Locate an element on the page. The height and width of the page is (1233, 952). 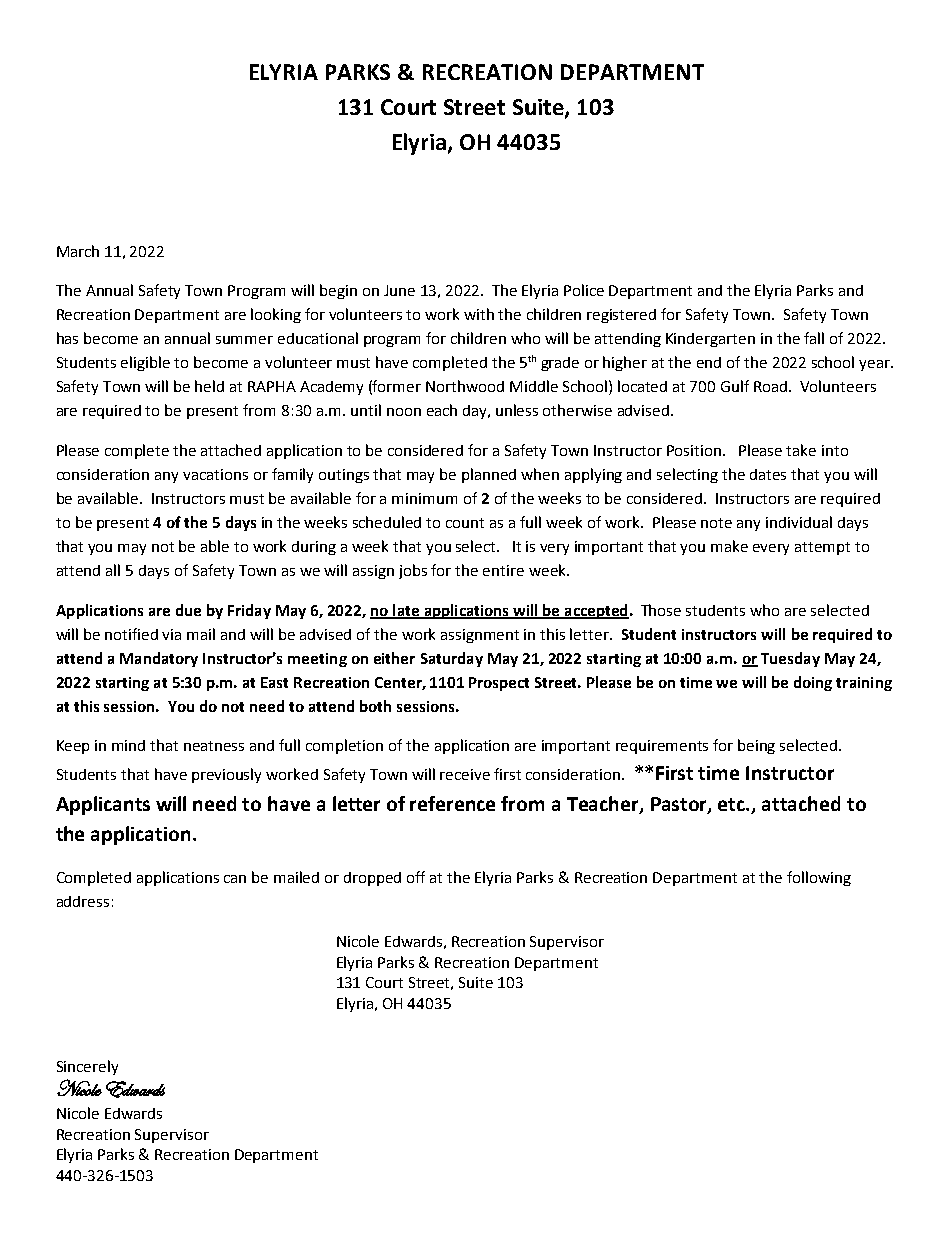
held is located at coordinates (209, 386).
